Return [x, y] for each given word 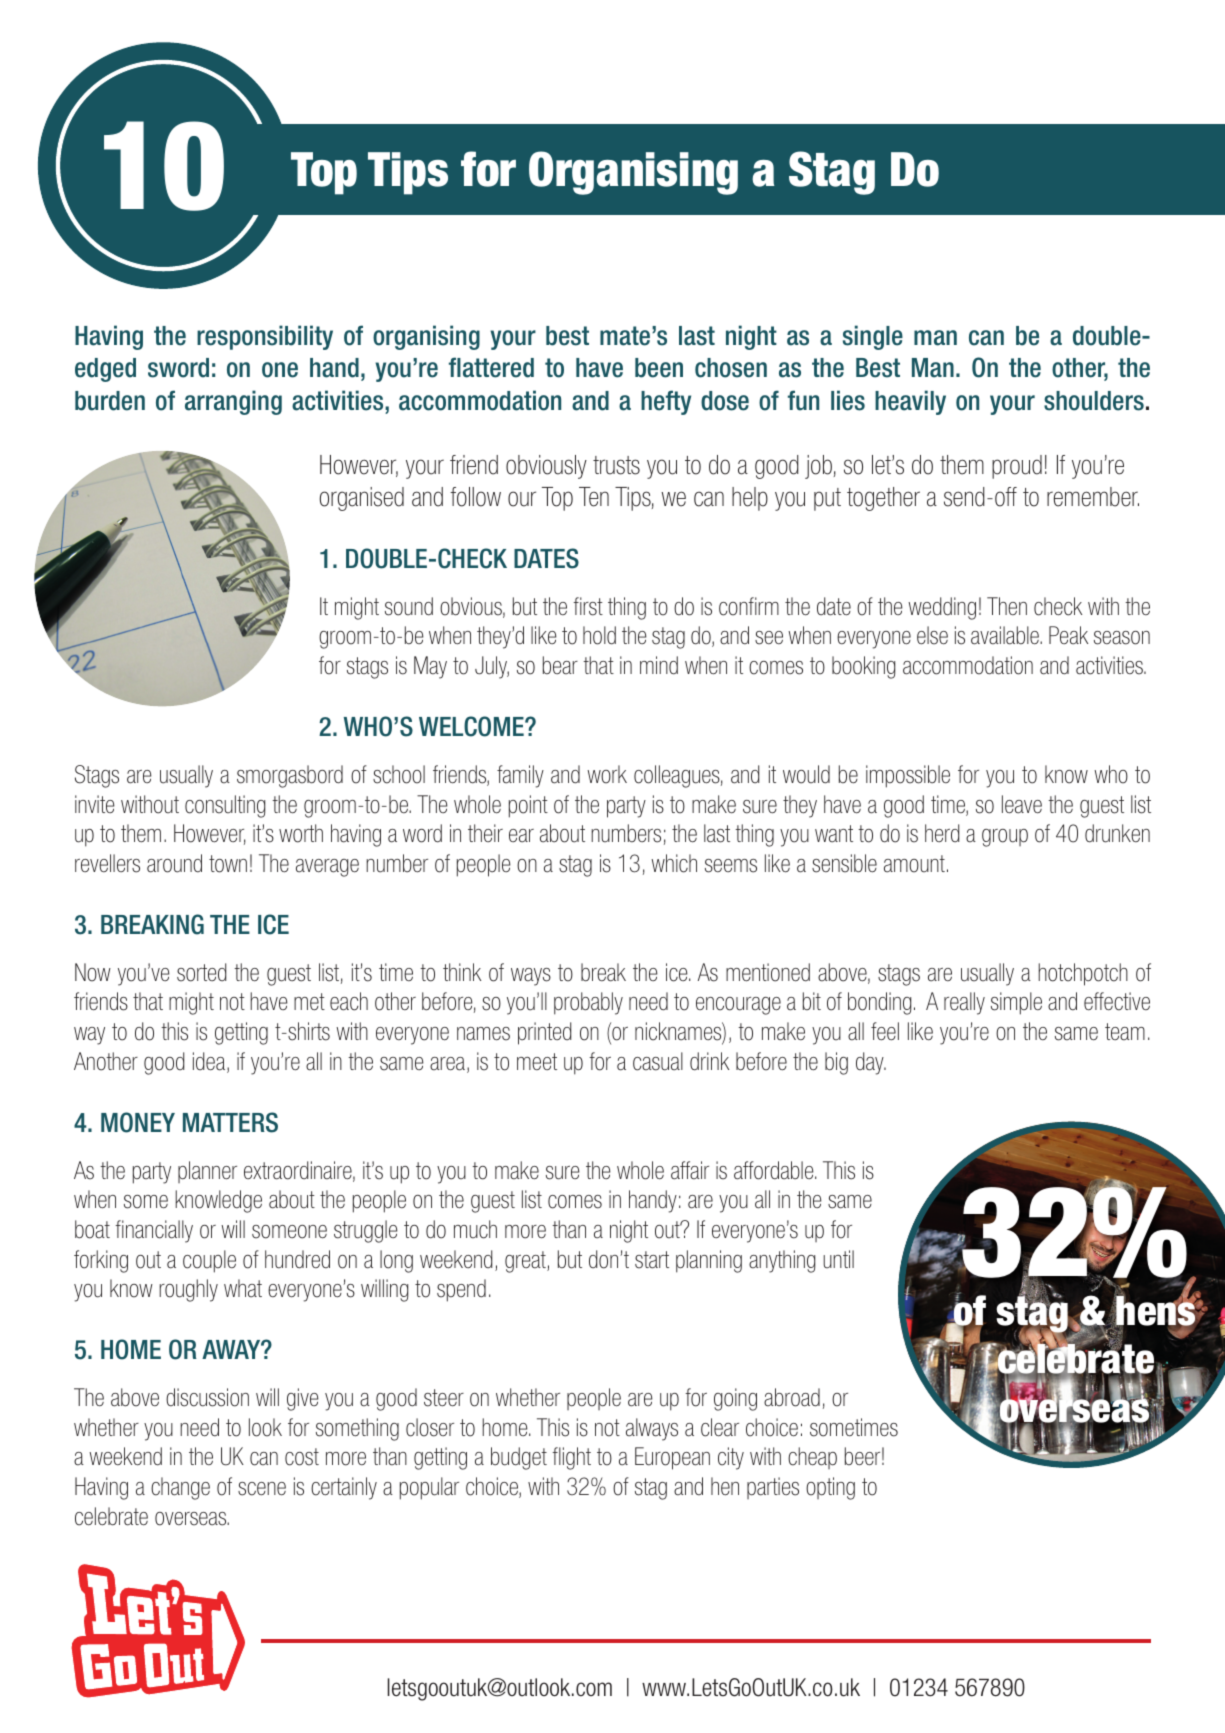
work [607, 774]
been [659, 368]
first [588, 606]
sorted [201, 972]
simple [1016, 1003]
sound [409, 606]
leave [1022, 804]
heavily [910, 402]
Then [1007, 606]
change [180, 1488]
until [838, 1259]
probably [588, 1003]
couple [209, 1261]
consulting [225, 806]
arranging [233, 402]
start [652, 1260]
